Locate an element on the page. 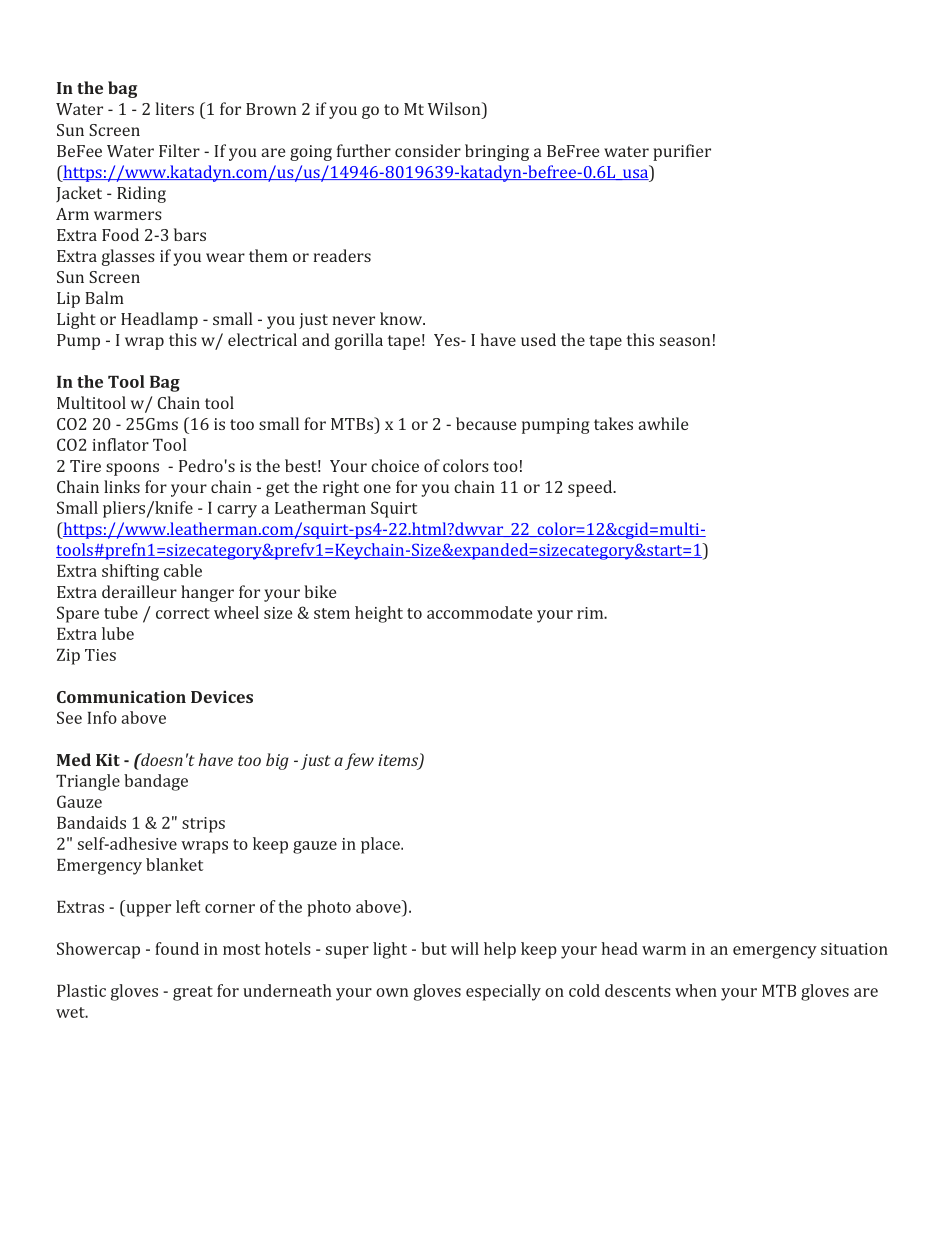  Filter is located at coordinates (179, 150).
